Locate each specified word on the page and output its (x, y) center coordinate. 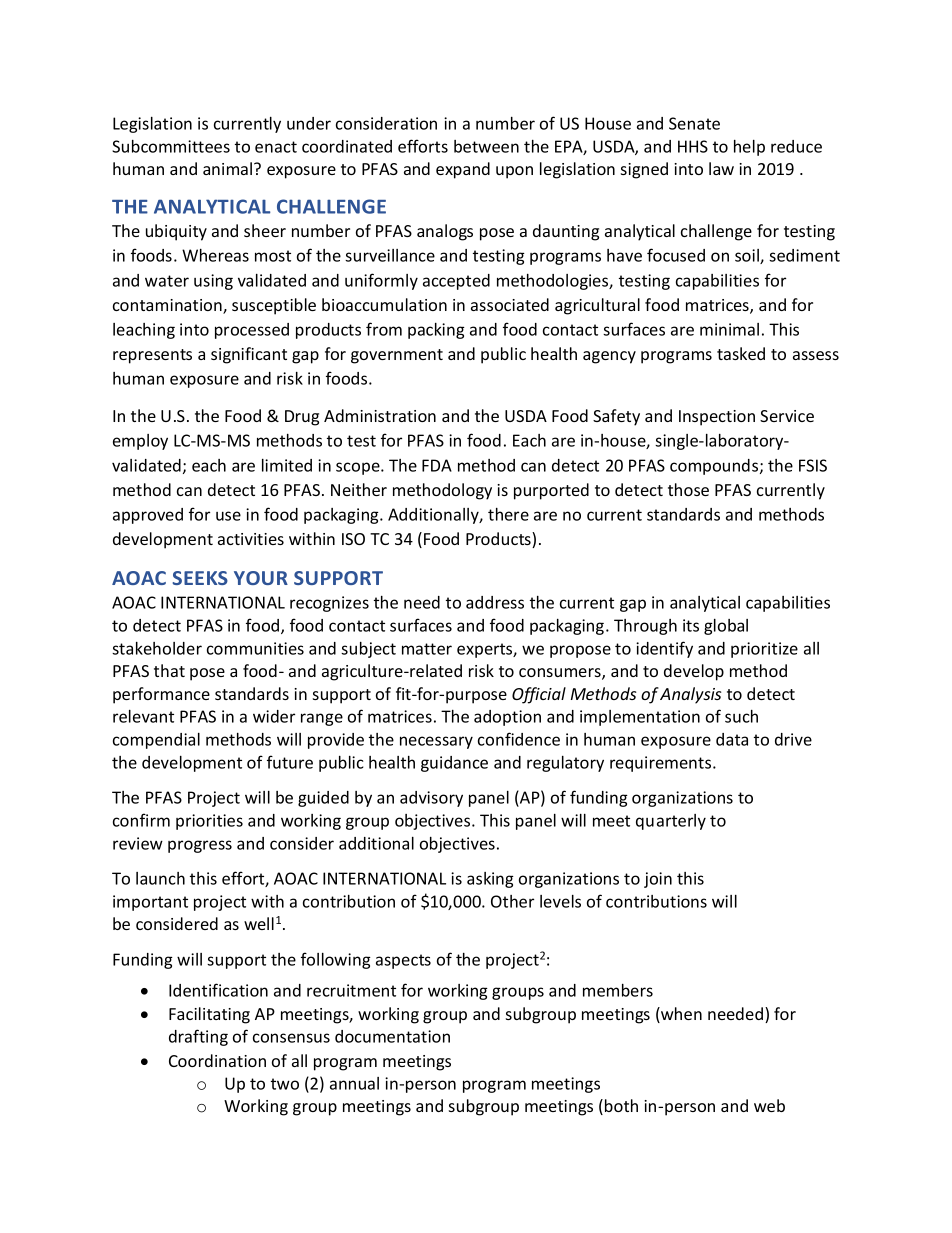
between (486, 146)
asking (490, 880)
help (749, 148)
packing (436, 331)
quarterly (671, 822)
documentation (392, 1036)
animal (229, 168)
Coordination (217, 1060)
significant (249, 355)
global (726, 627)
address (495, 602)
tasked (741, 353)
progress (200, 846)
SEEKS (200, 578)
